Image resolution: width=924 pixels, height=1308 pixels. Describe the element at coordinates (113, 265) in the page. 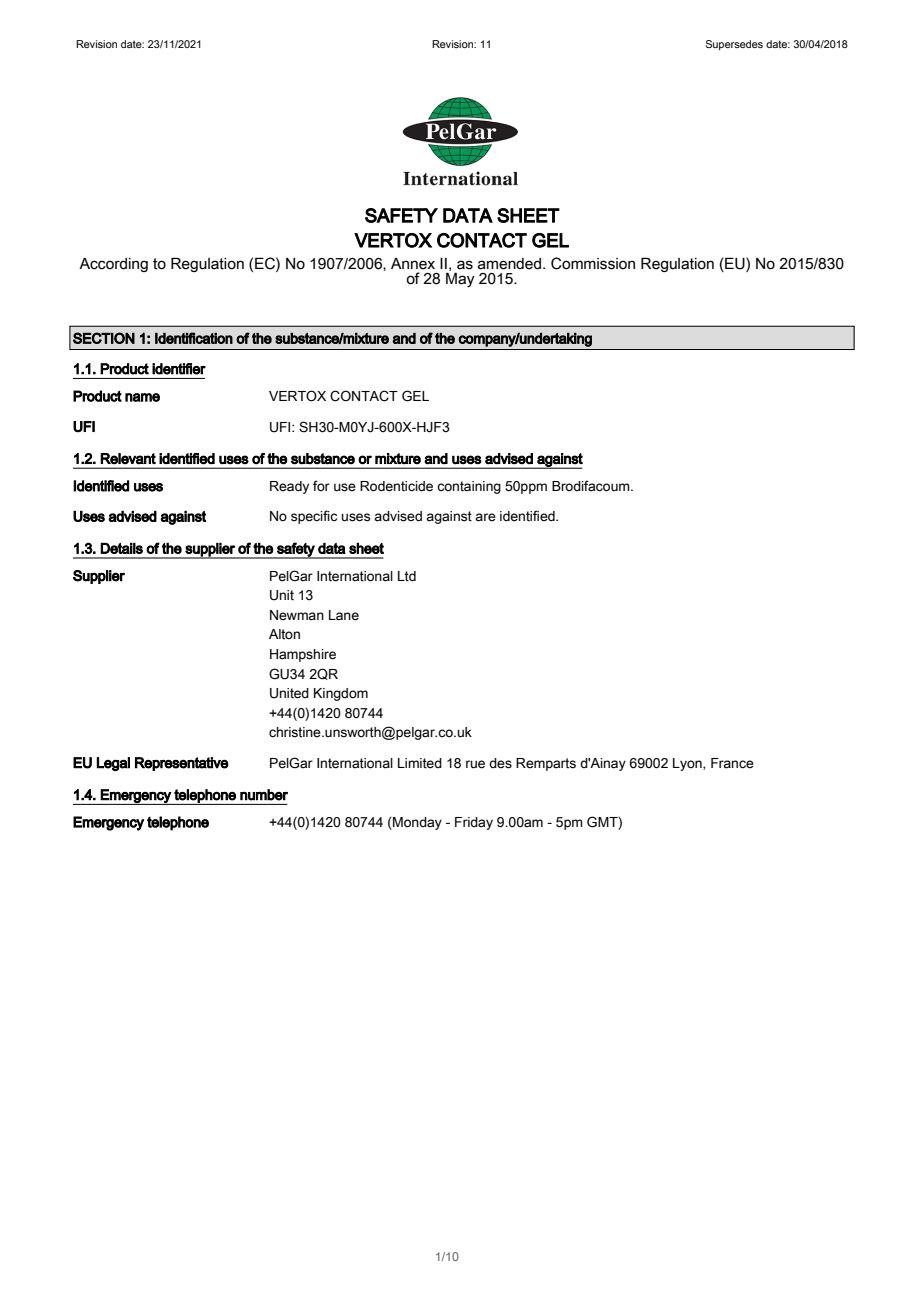

I see `According` at that location.
